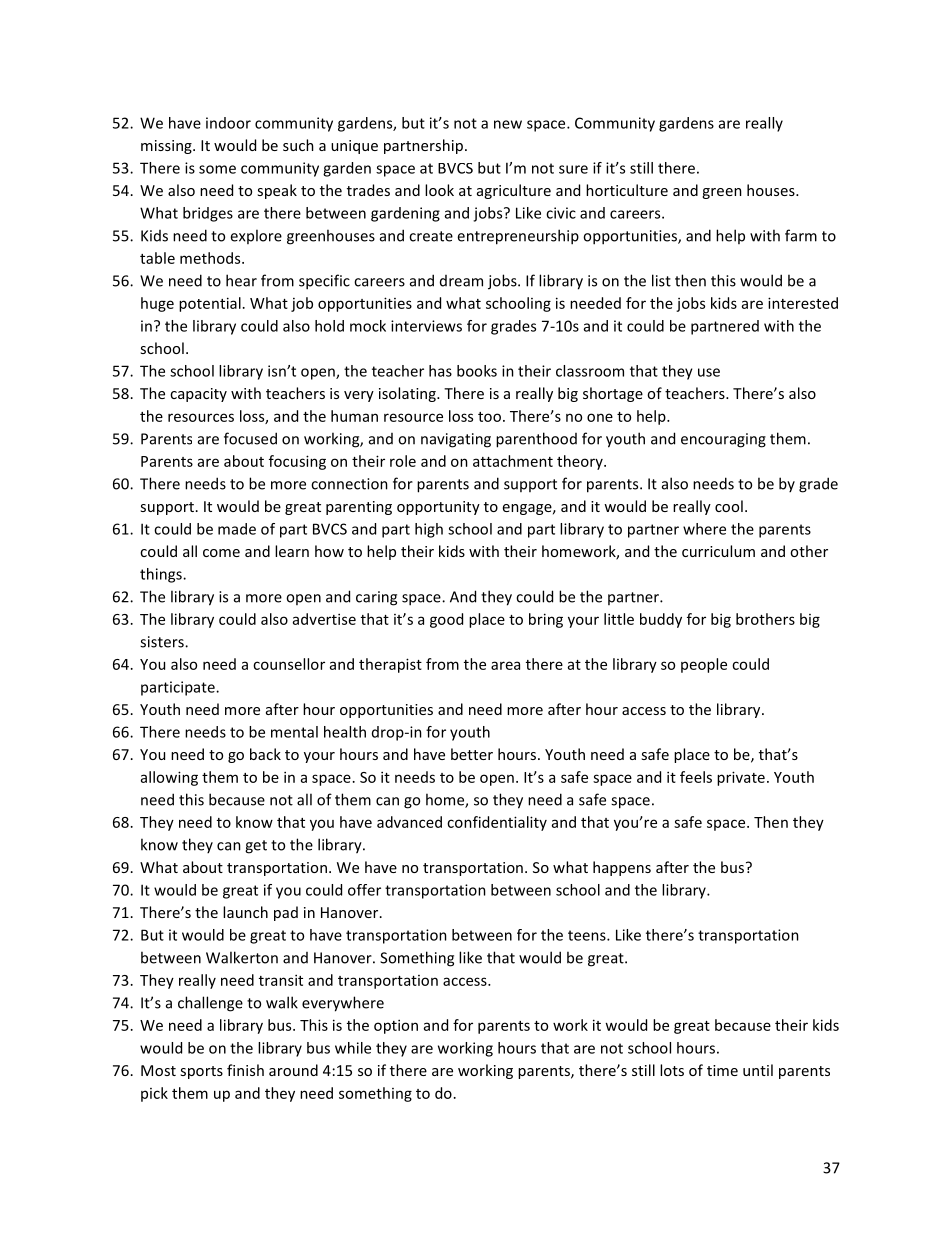 The width and height of the page is (952, 1233). I want to click on focused, so click(250, 438).
